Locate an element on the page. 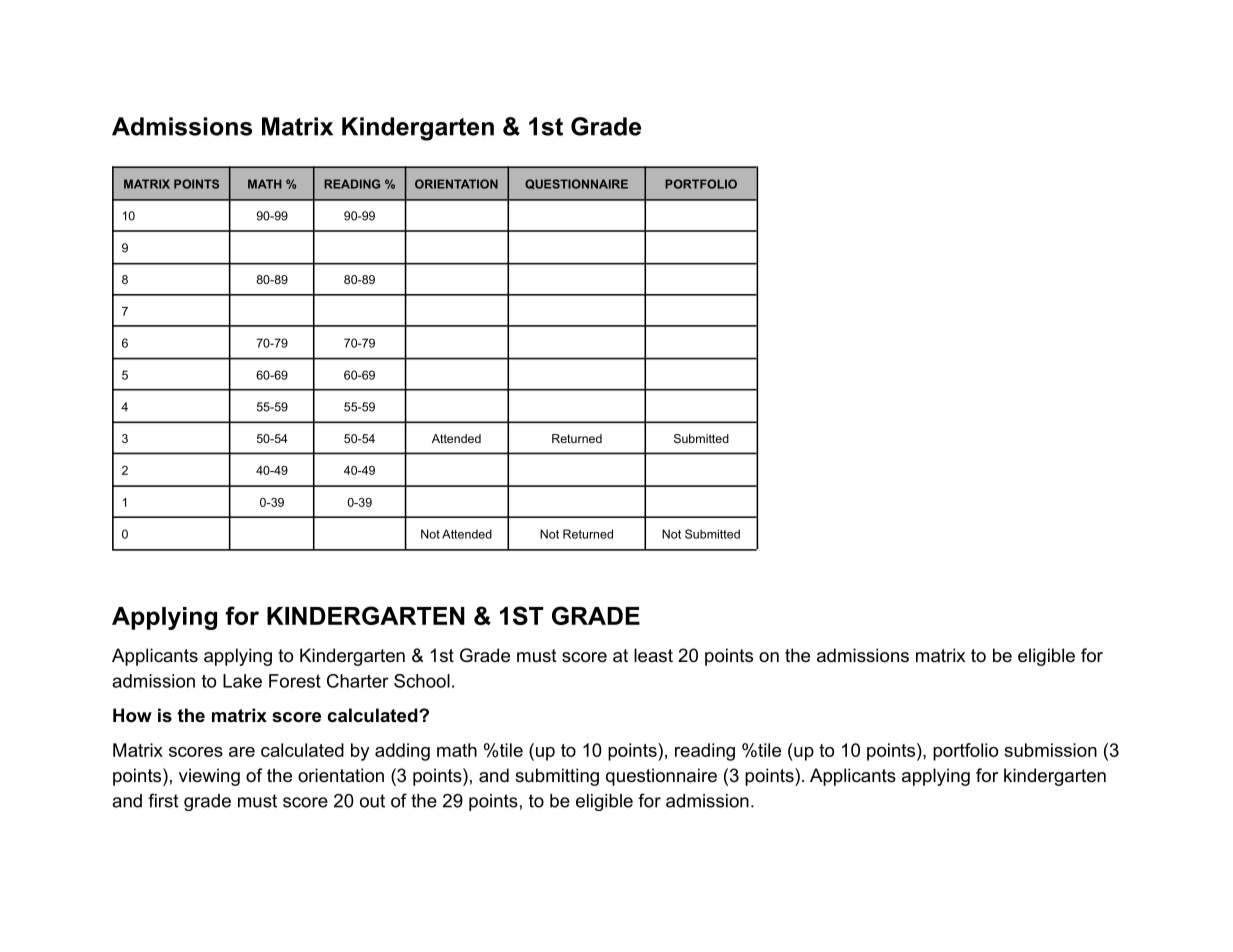 Image resolution: width=1233 pixels, height=952 pixels. out is located at coordinates (372, 801).
